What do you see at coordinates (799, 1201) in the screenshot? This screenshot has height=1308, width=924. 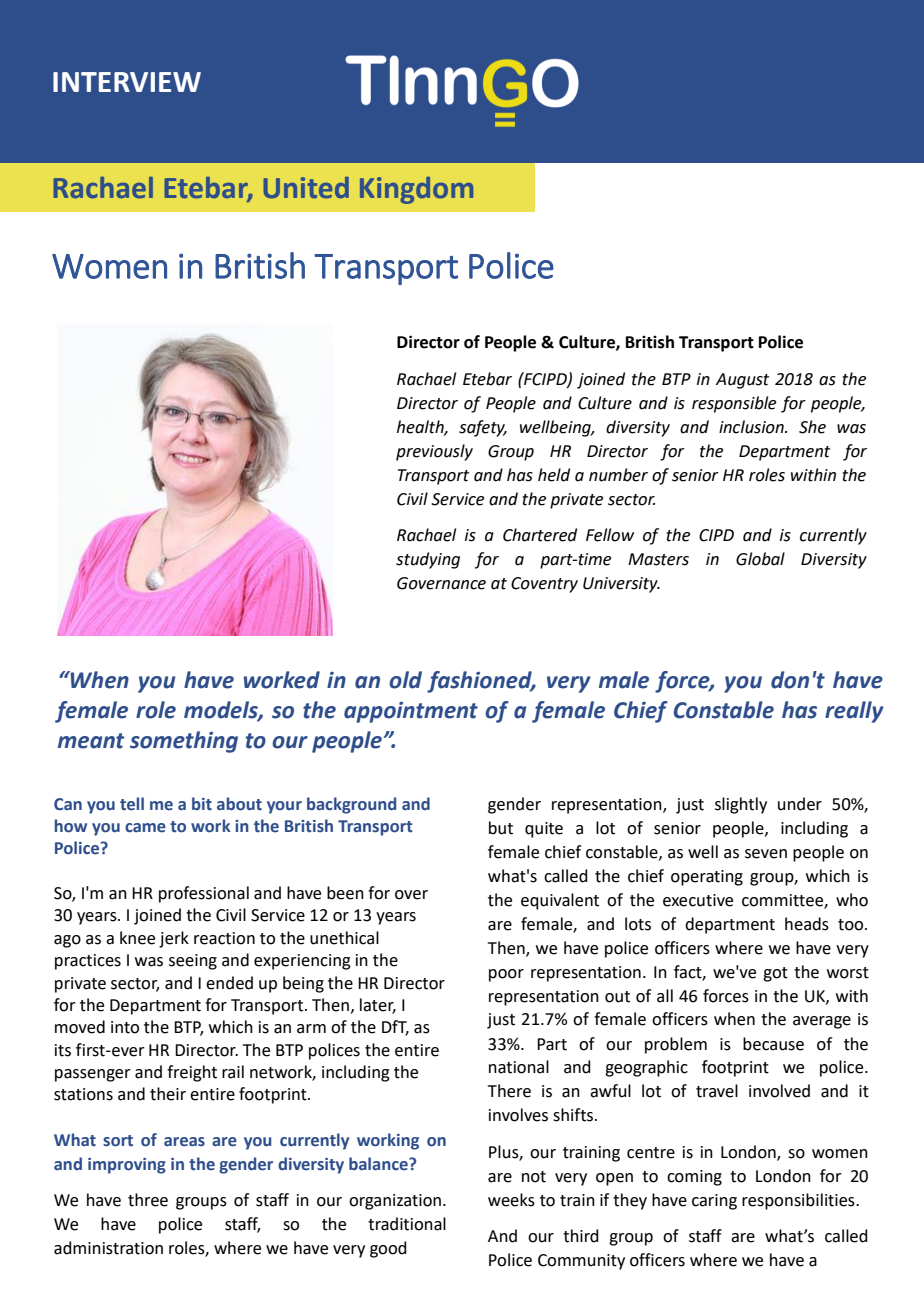 I see `responsibilities` at bounding box center [799, 1201].
